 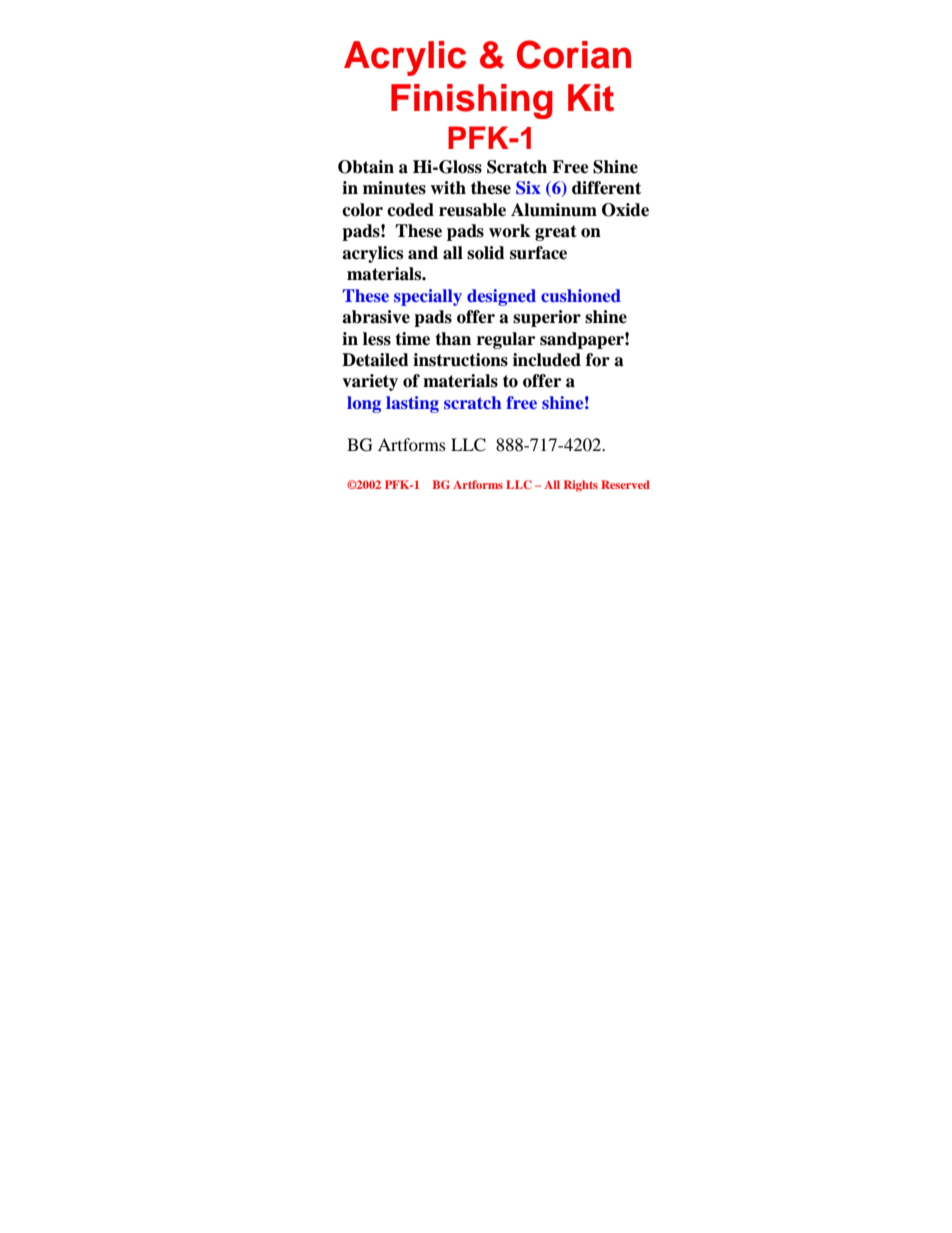 What do you see at coordinates (581, 486) in the image?
I see `Rights` at bounding box center [581, 486].
